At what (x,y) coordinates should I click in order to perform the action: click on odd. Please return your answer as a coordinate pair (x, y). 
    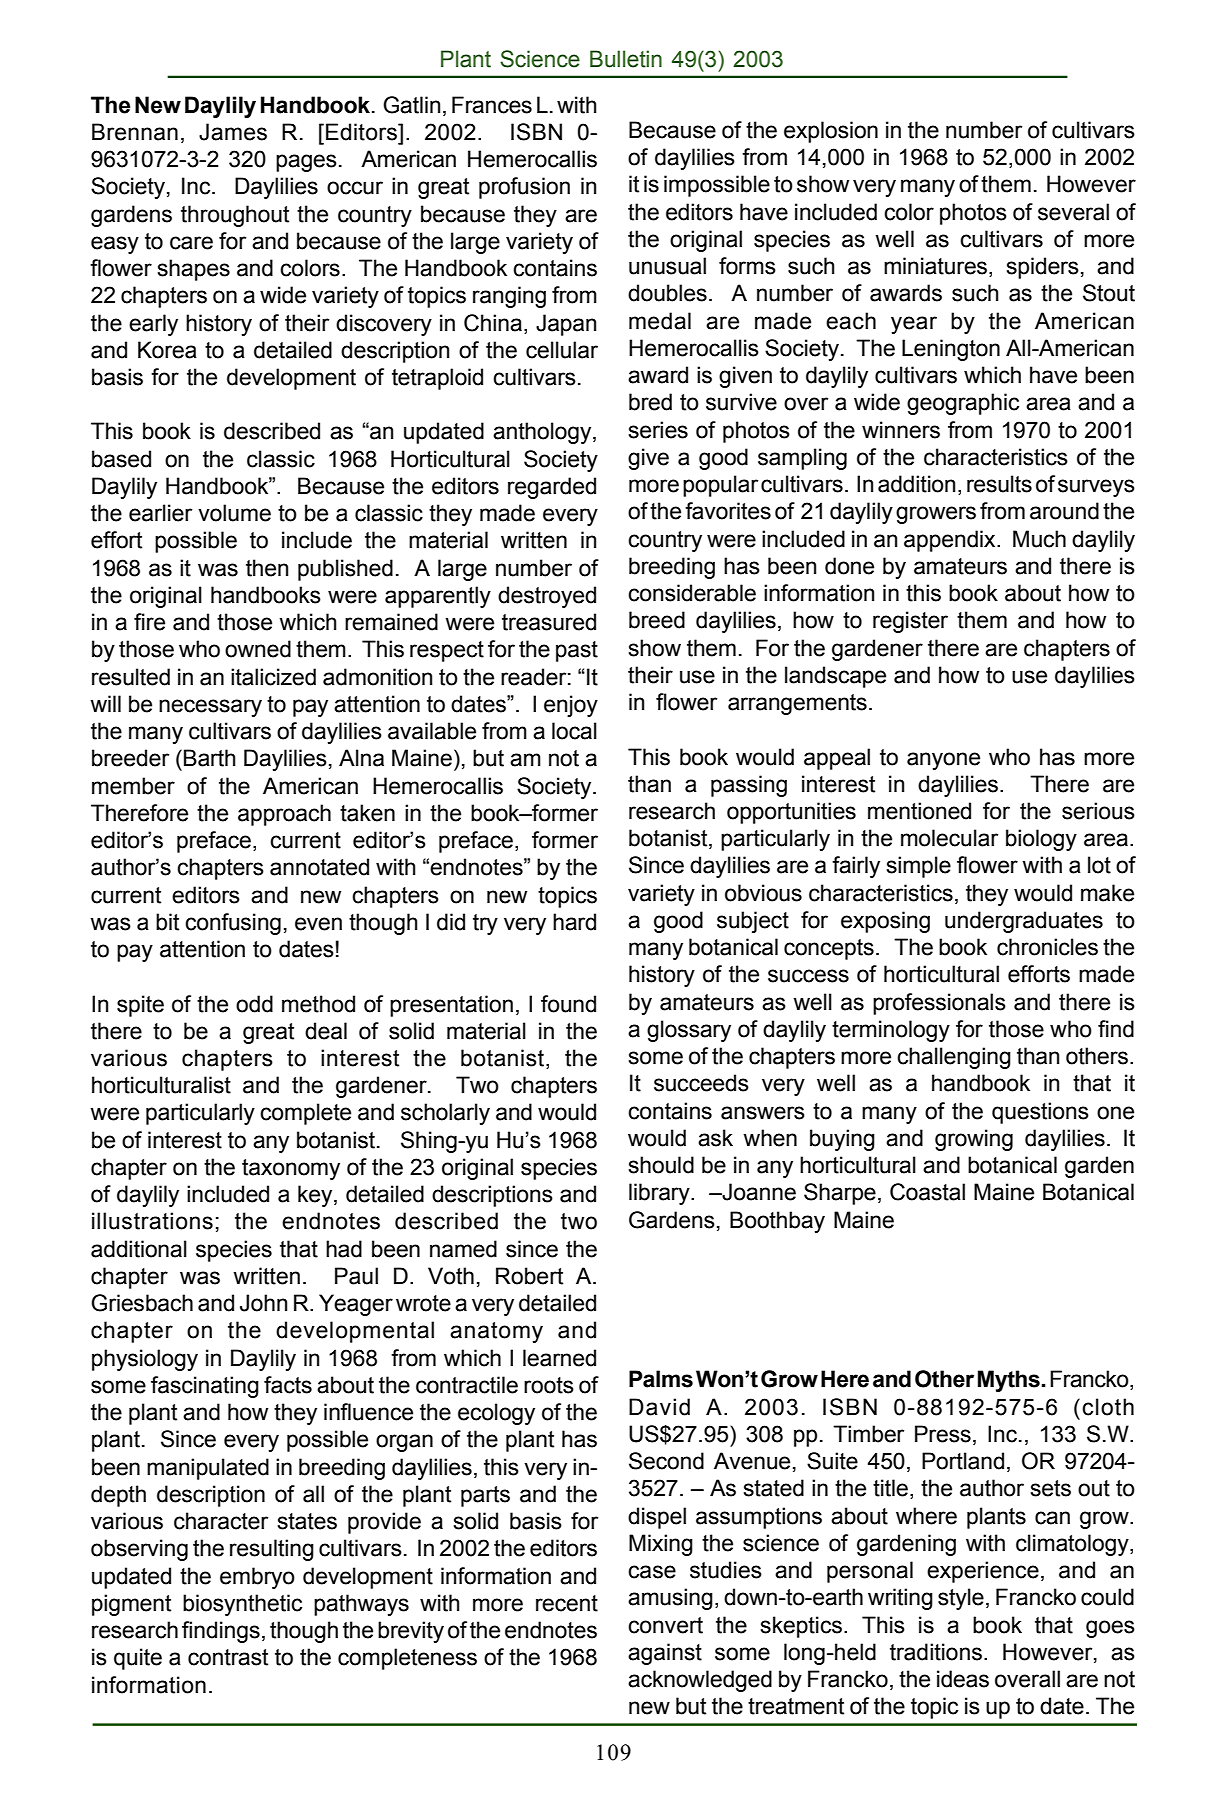
    Looking at the image, I should click on (254, 1004).
